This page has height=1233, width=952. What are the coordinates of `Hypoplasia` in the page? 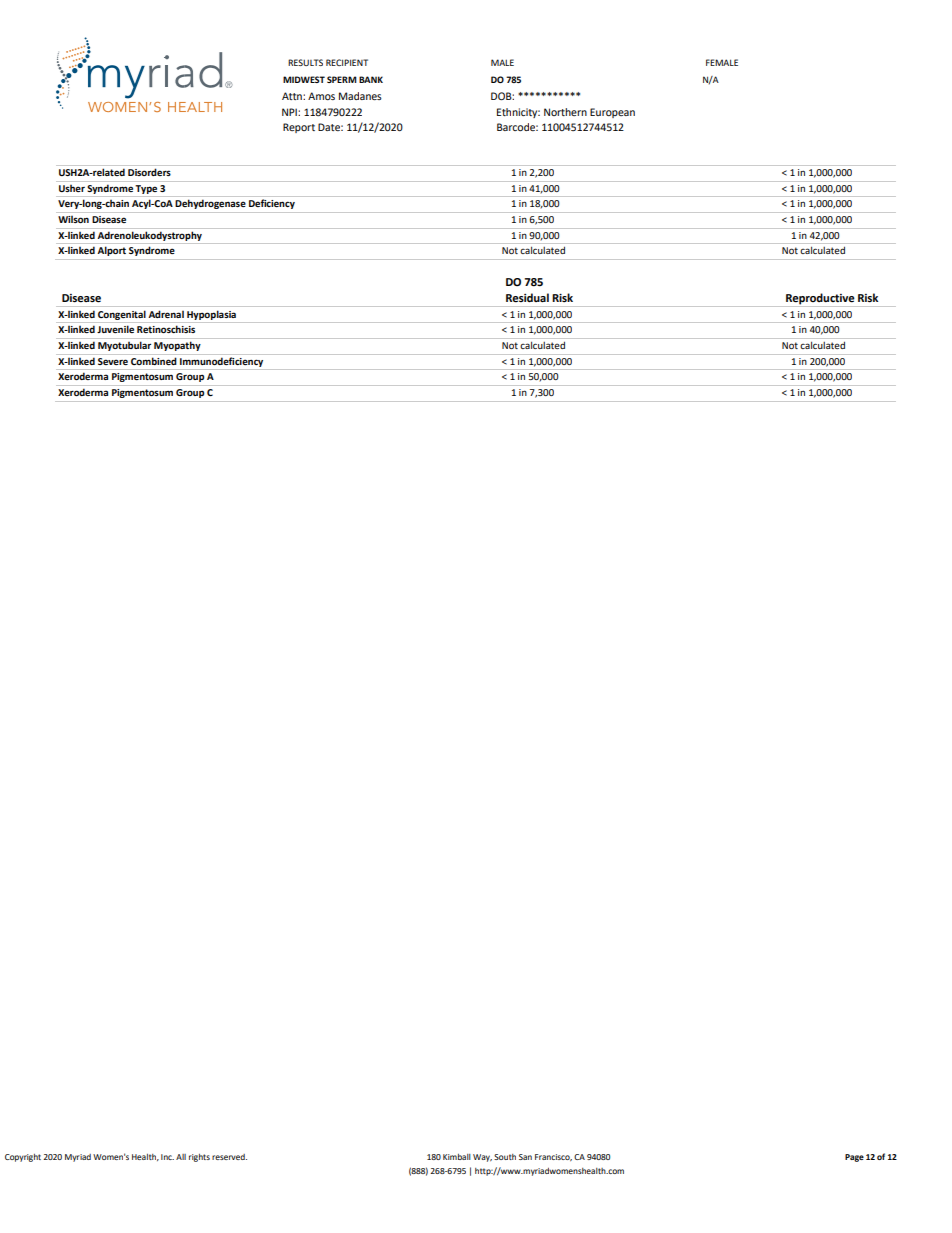 It's located at (211, 315).
